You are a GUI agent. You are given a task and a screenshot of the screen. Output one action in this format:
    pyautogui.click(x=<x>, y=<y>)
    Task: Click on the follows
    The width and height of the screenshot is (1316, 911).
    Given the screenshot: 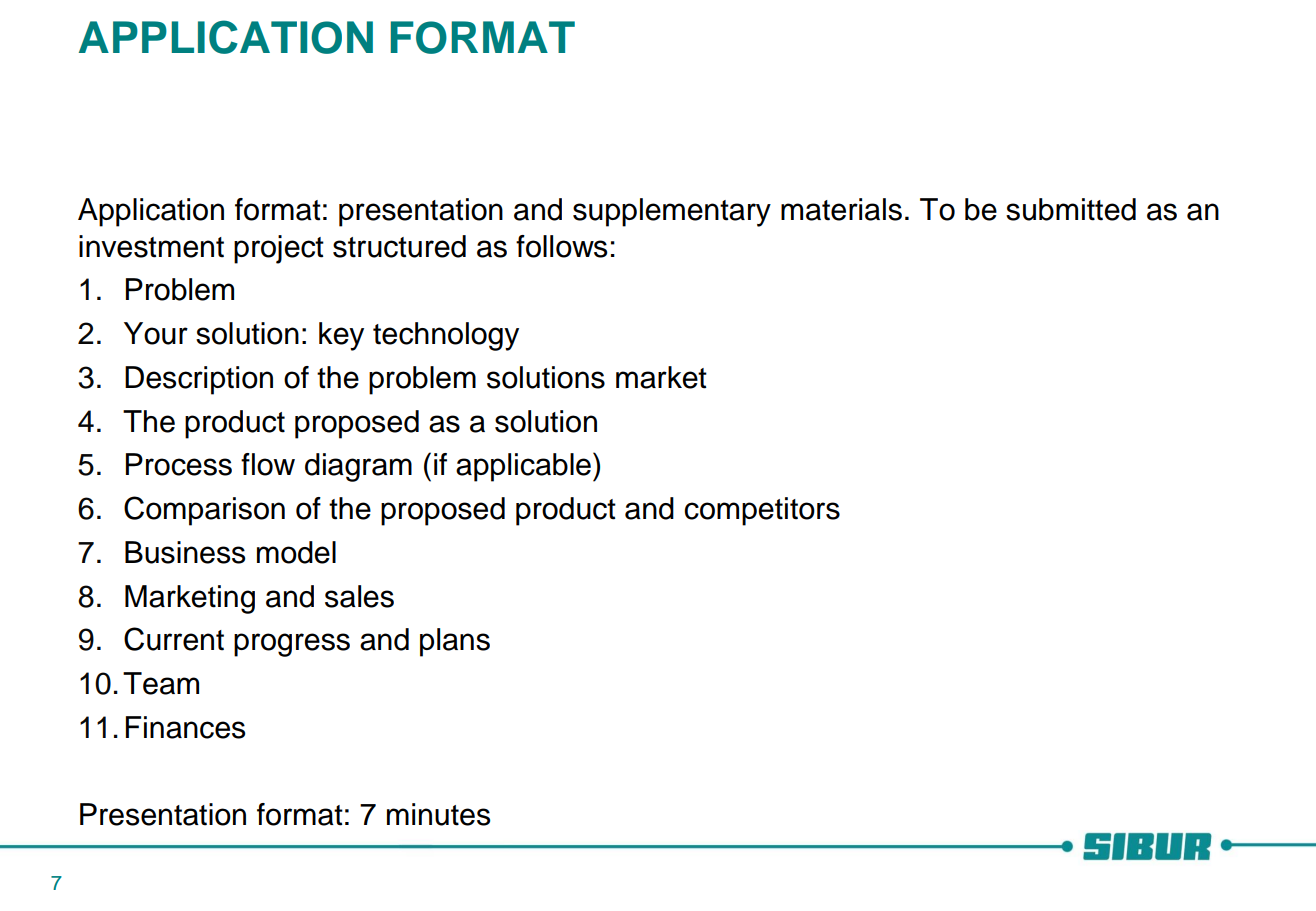 What is the action you would take?
    pyautogui.click(x=562, y=246)
